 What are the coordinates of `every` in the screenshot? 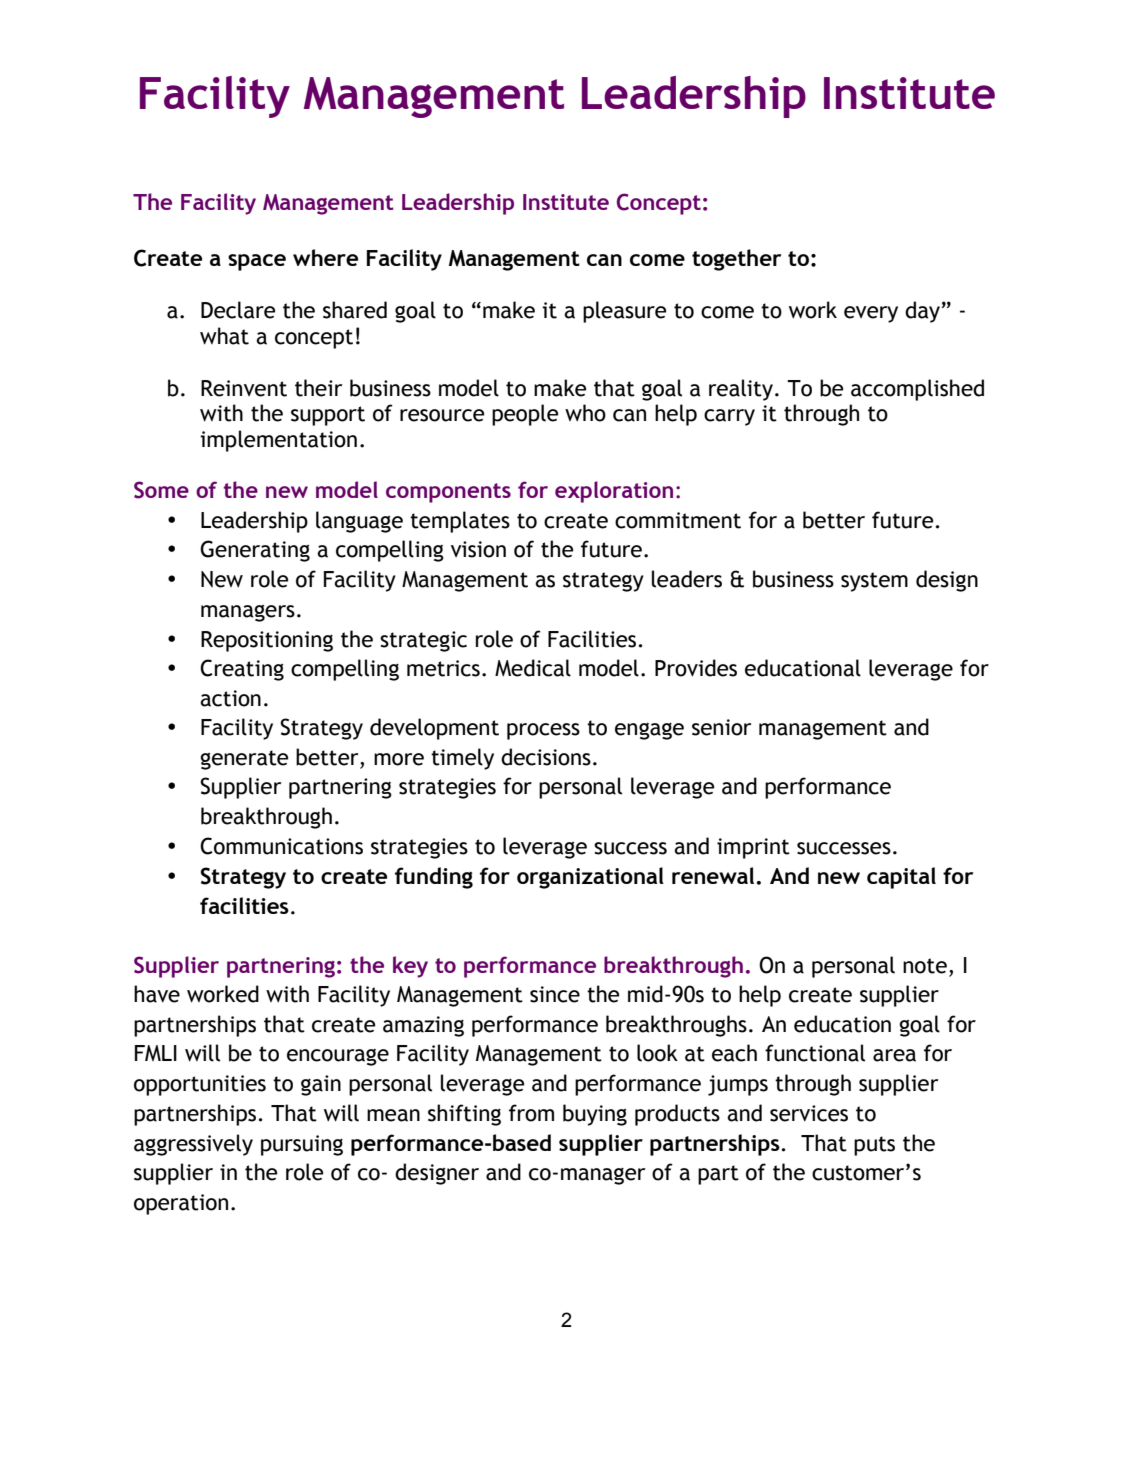 It's located at (871, 314).
